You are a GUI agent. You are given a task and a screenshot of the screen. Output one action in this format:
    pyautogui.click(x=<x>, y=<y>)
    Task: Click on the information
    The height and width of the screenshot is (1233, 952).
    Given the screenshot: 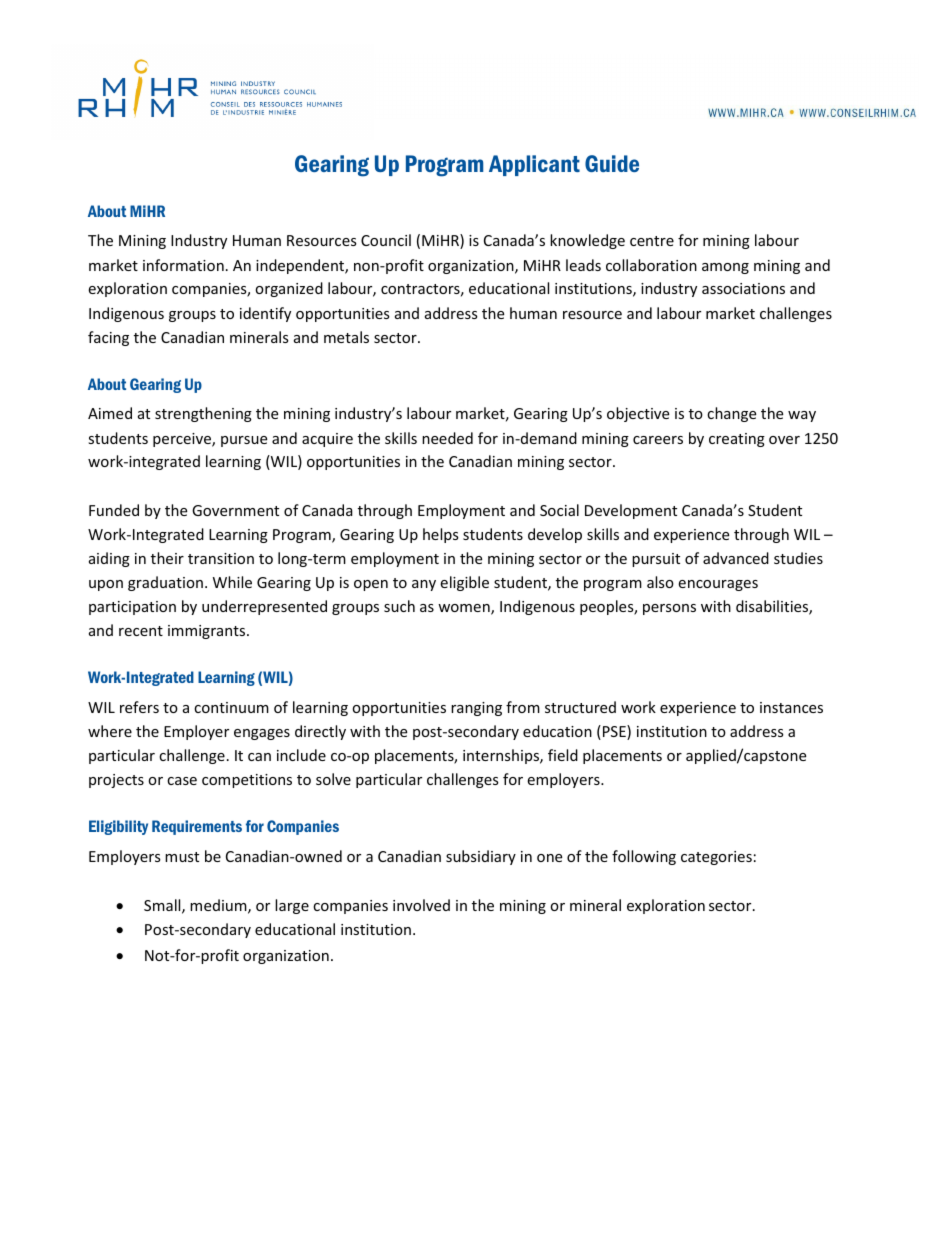 What is the action you would take?
    pyautogui.click(x=183, y=265)
